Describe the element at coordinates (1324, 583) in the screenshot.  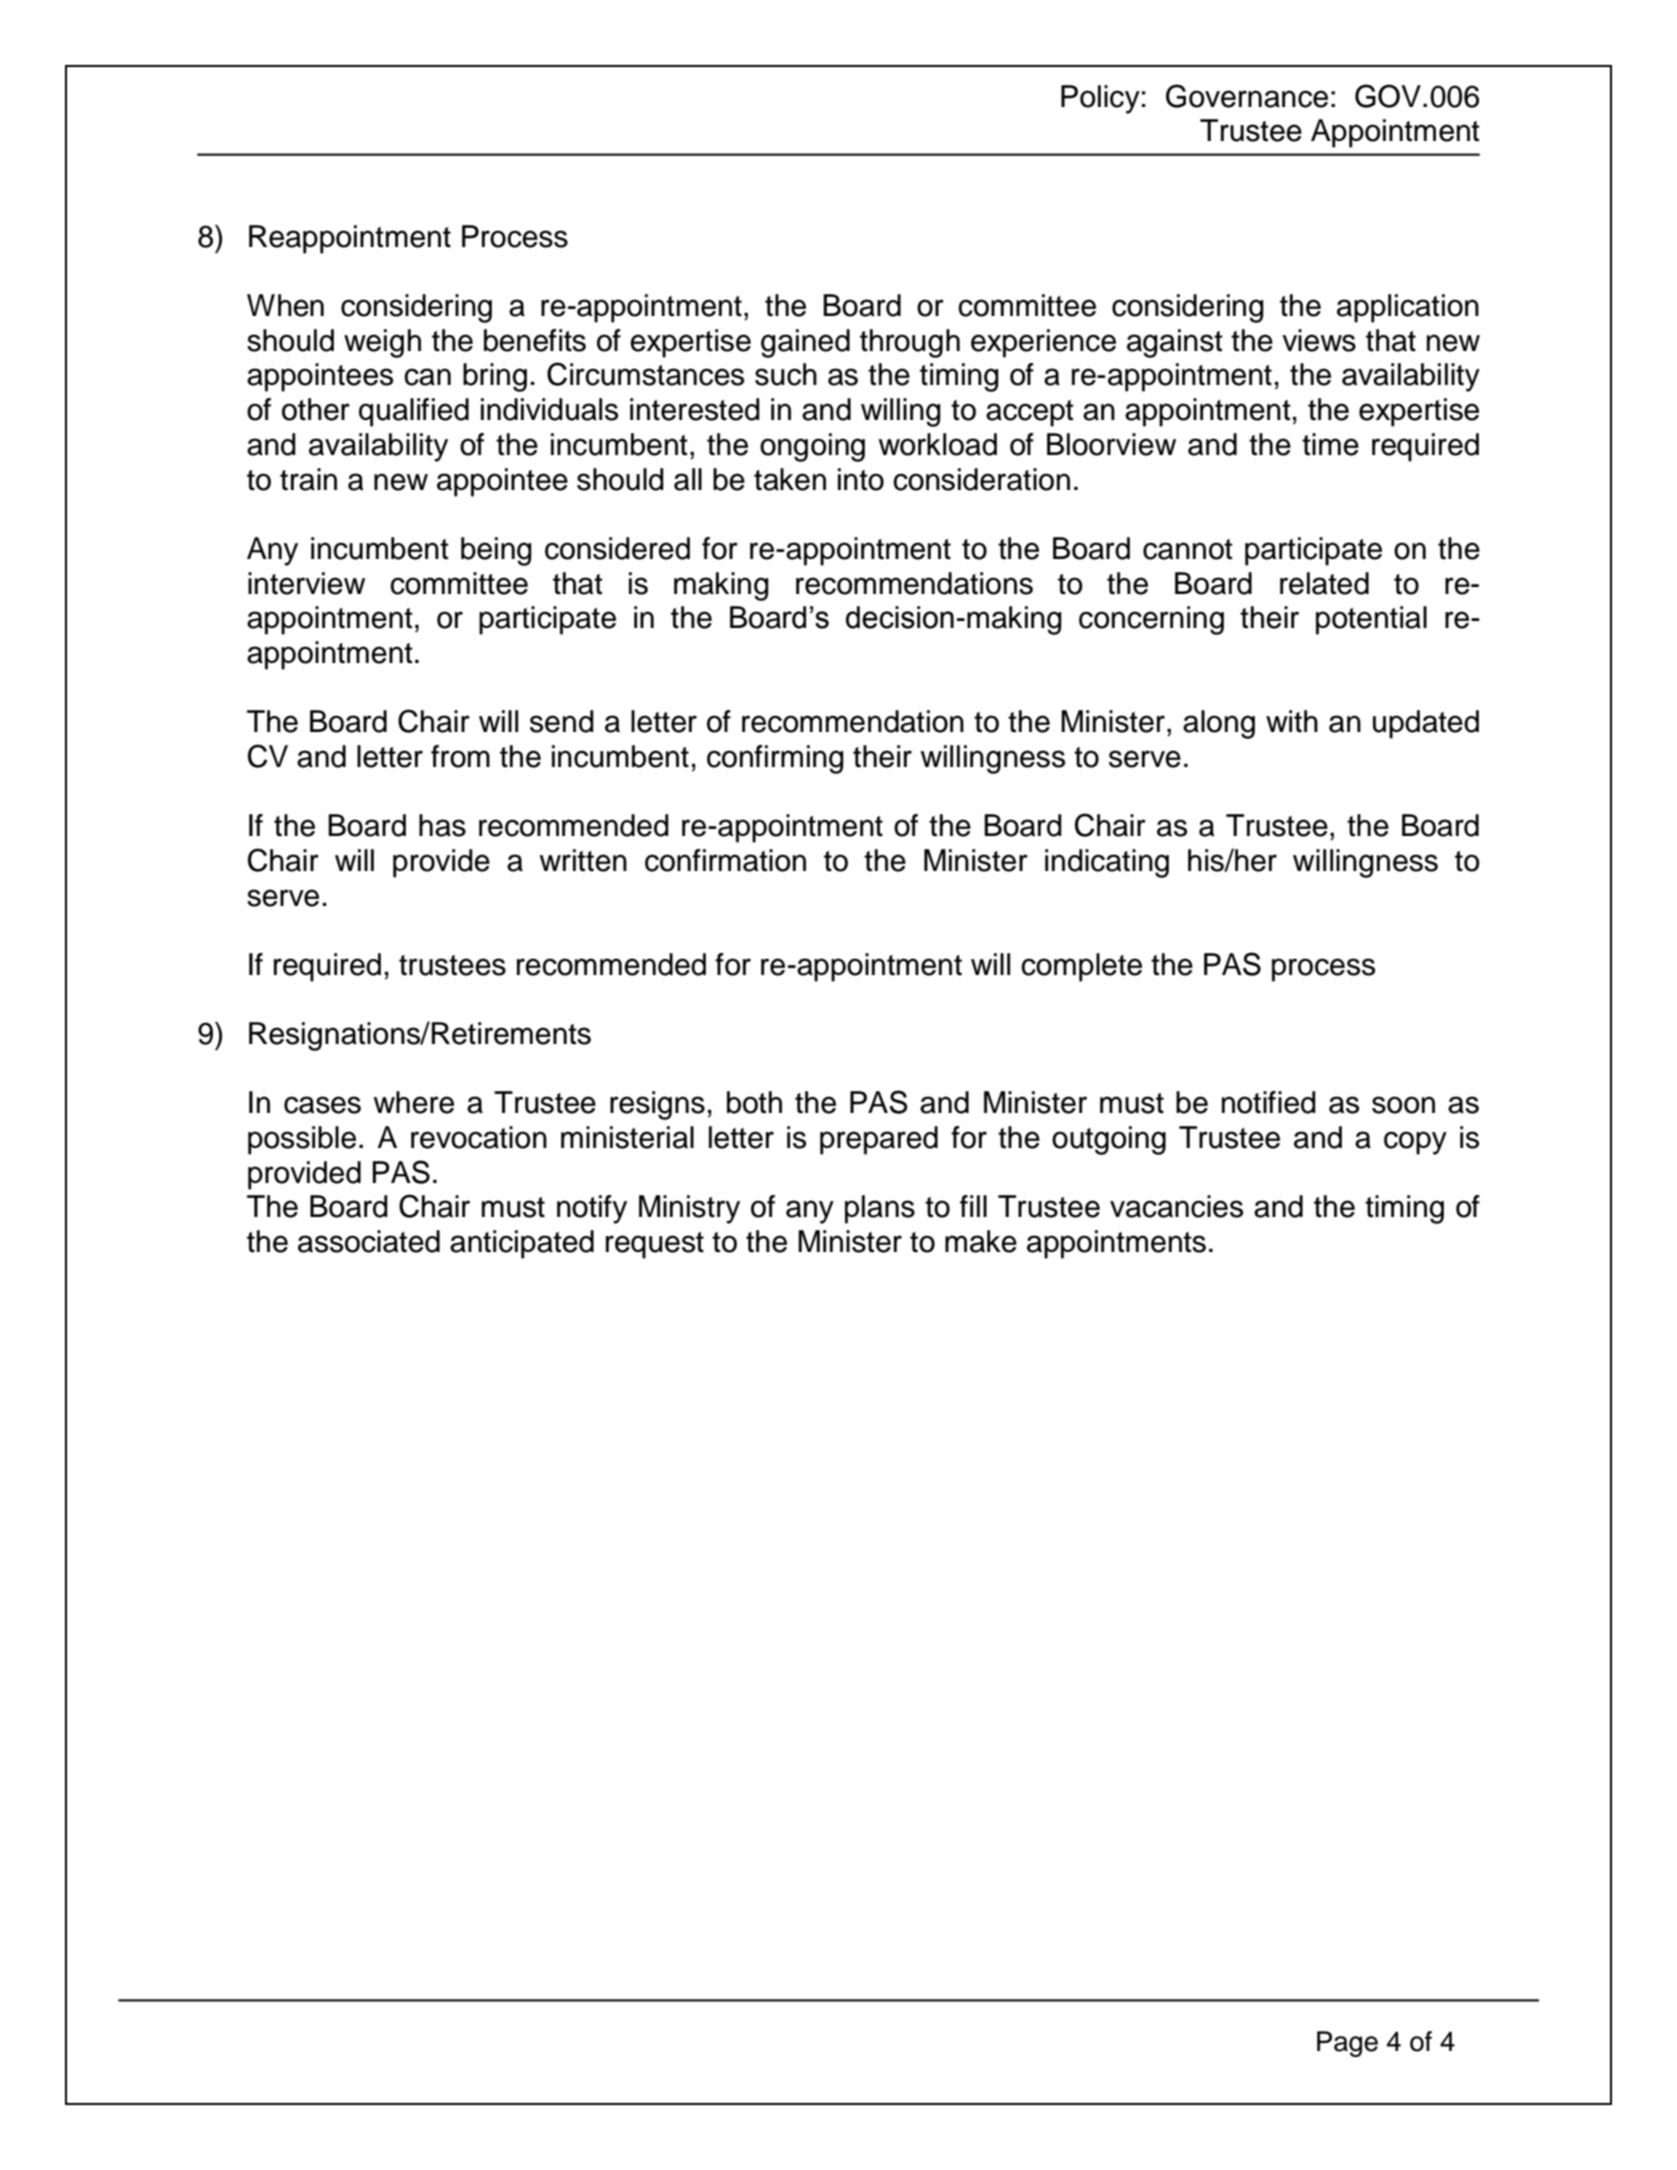
I see `related` at that location.
